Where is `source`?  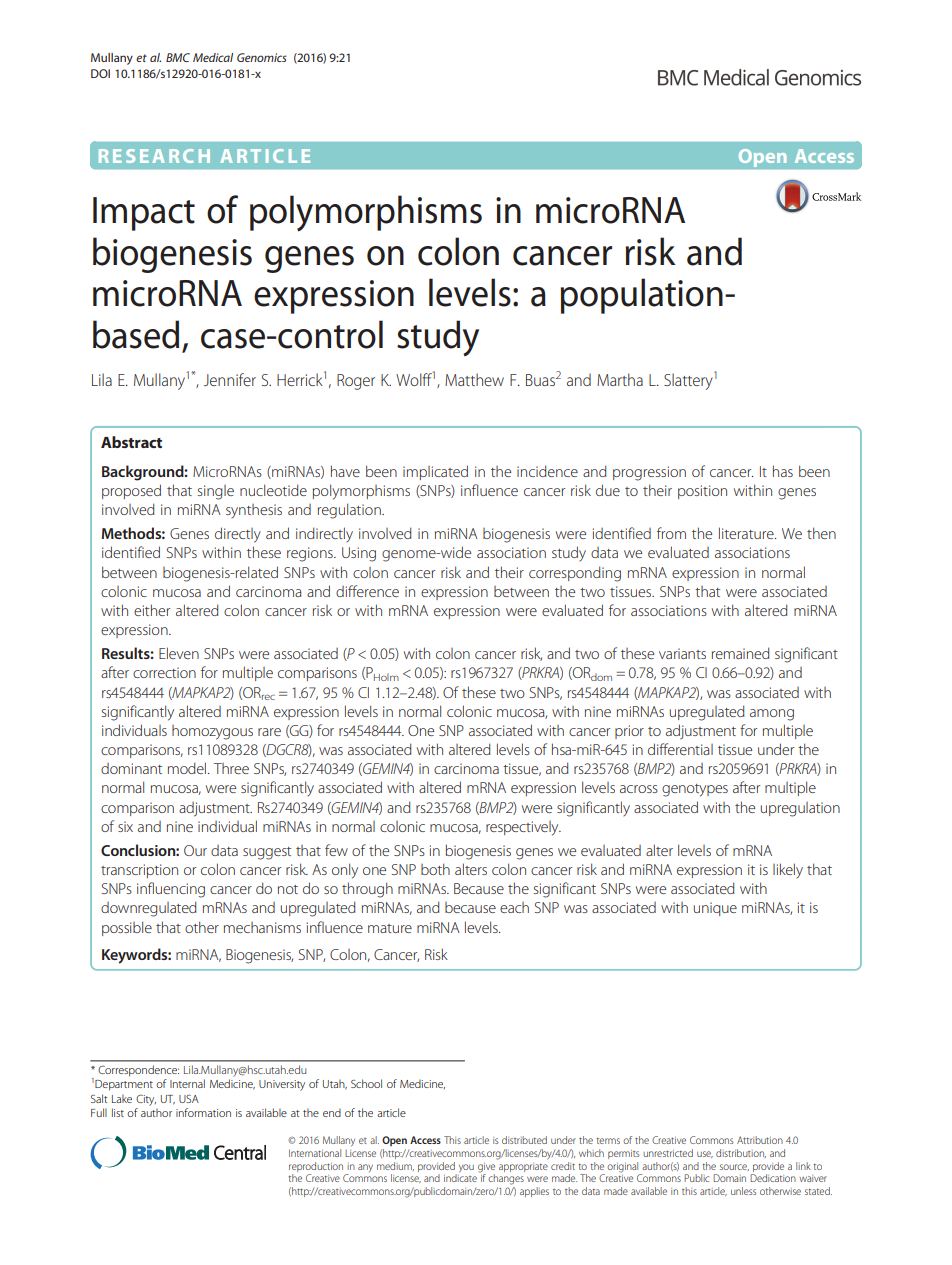
source is located at coordinates (734, 1167).
